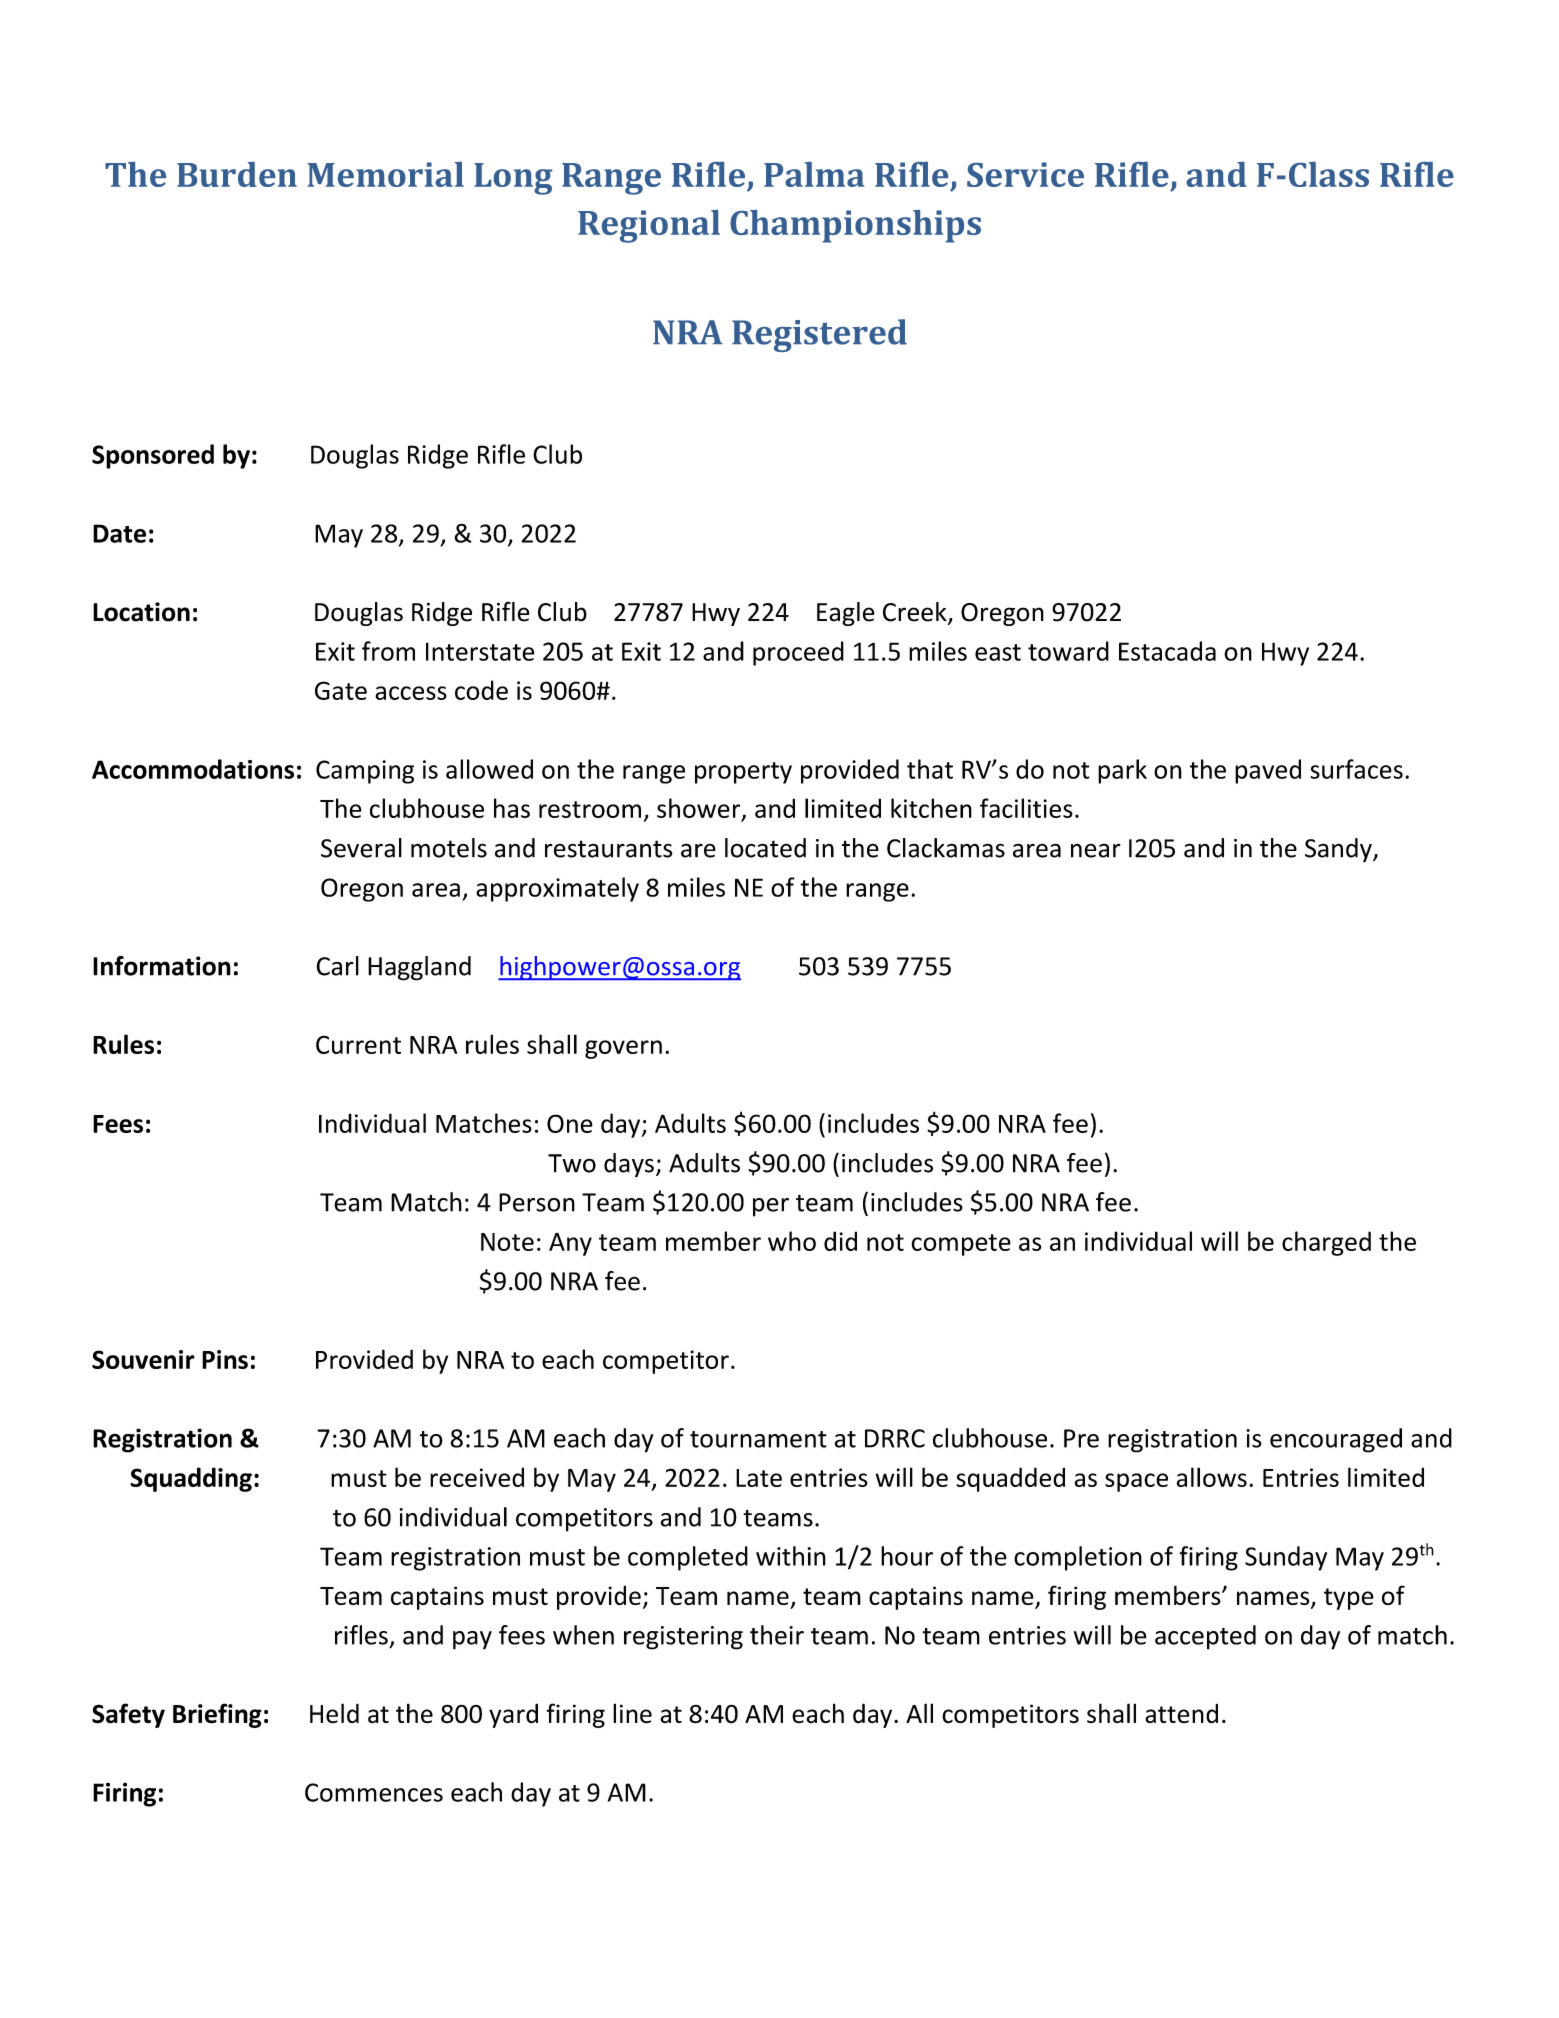  What do you see at coordinates (237, 174) in the screenshot?
I see `Burden` at bounding box center [237, 174].
